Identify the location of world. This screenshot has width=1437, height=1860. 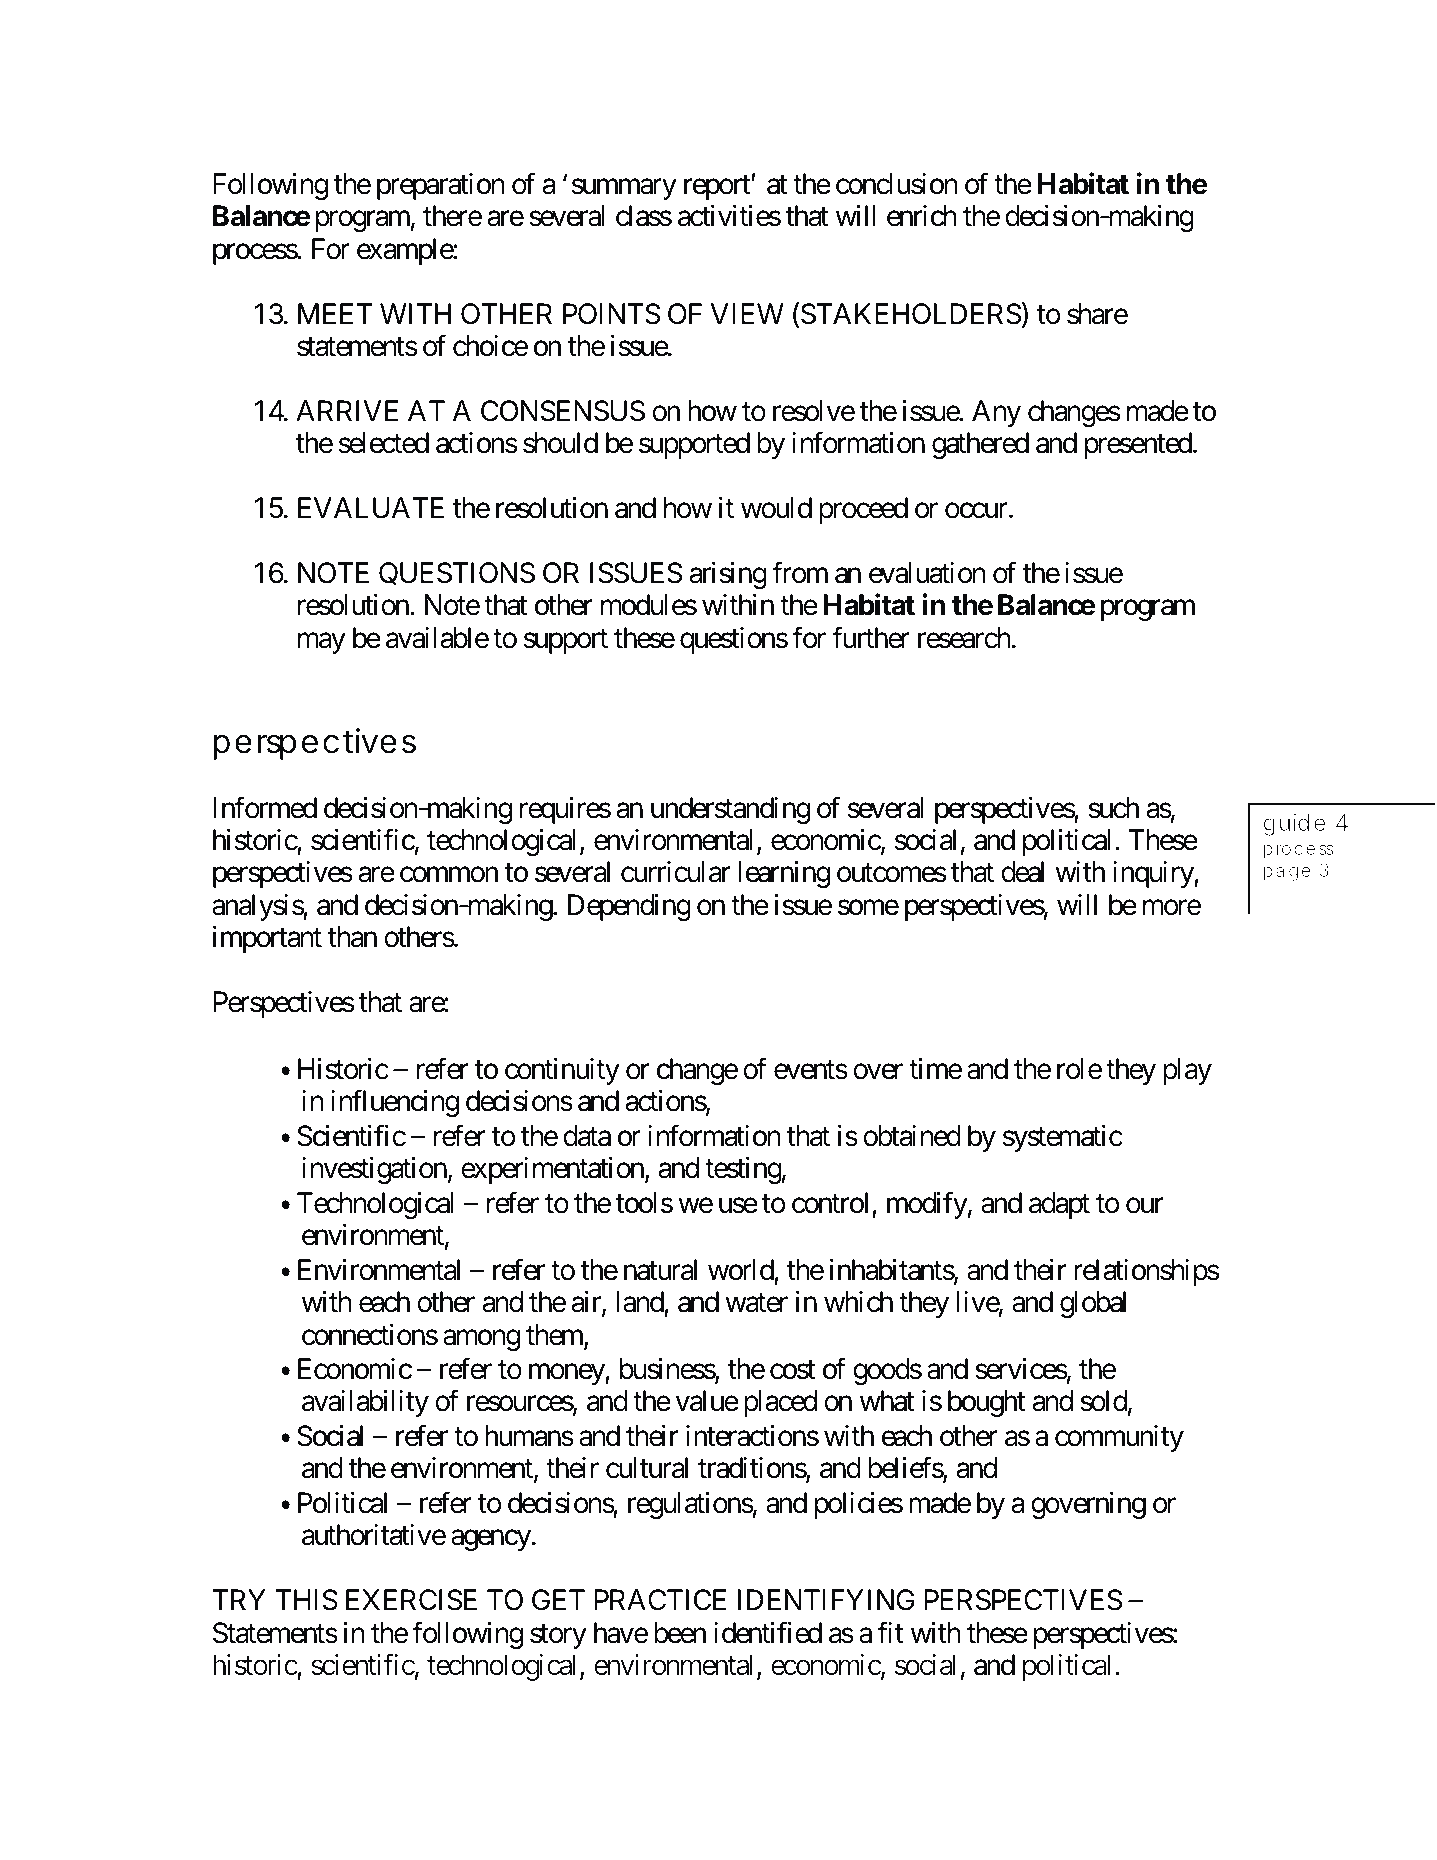
(741, 1270).
